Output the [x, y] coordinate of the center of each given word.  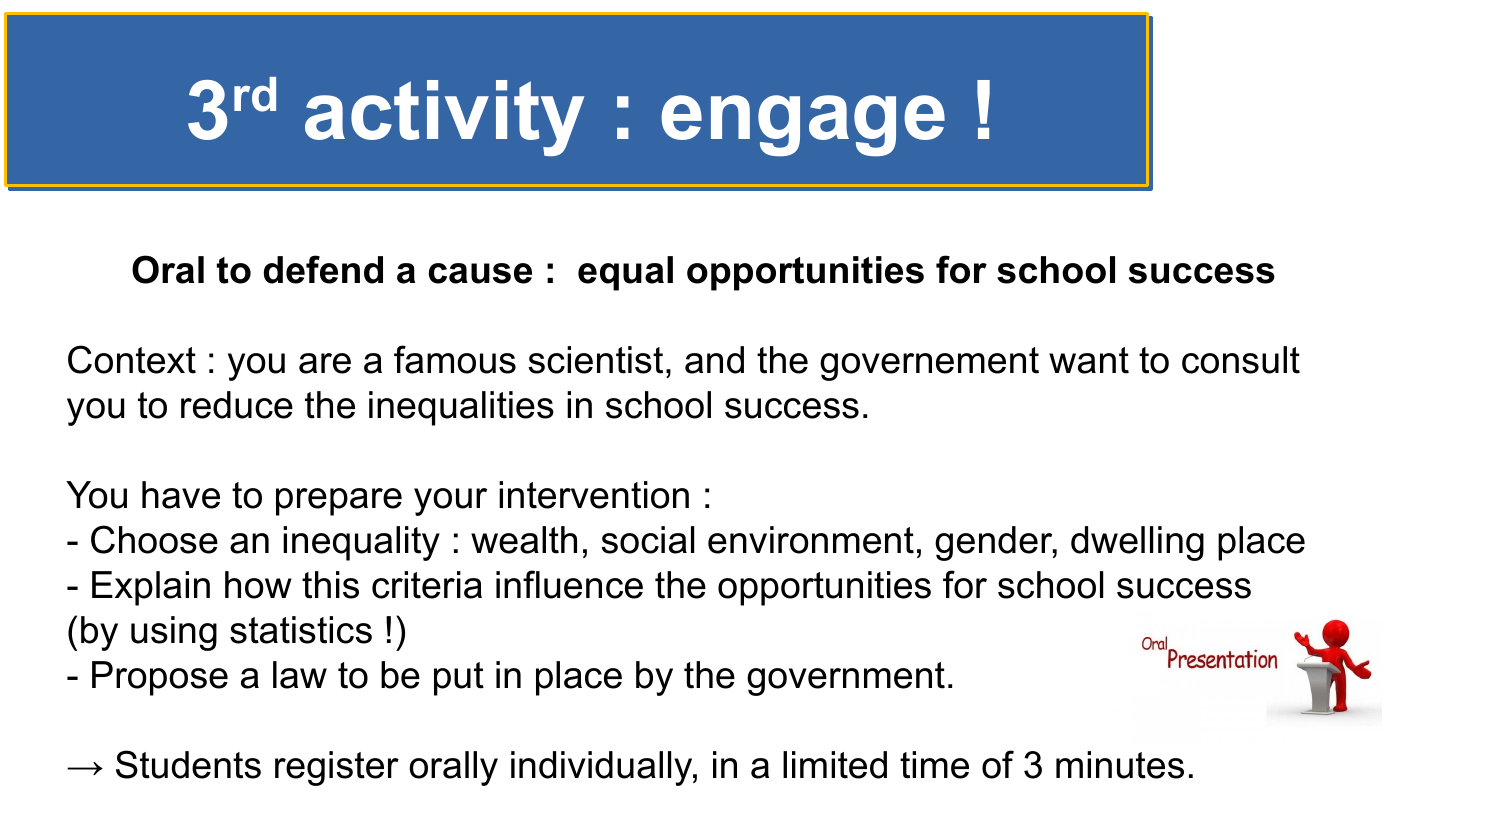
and [714, 360]
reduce [237, 405]
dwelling [1137, 543]
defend [323, 269]
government [846, 679]
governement [929, 364]
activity [444, 118]
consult [1241, 360]
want [1089, 360]
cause [480, 273]
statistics [301, 630]
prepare [339, 502]
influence [569, 584]
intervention [594, 495]
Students [188, 764]
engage [803, 126]
